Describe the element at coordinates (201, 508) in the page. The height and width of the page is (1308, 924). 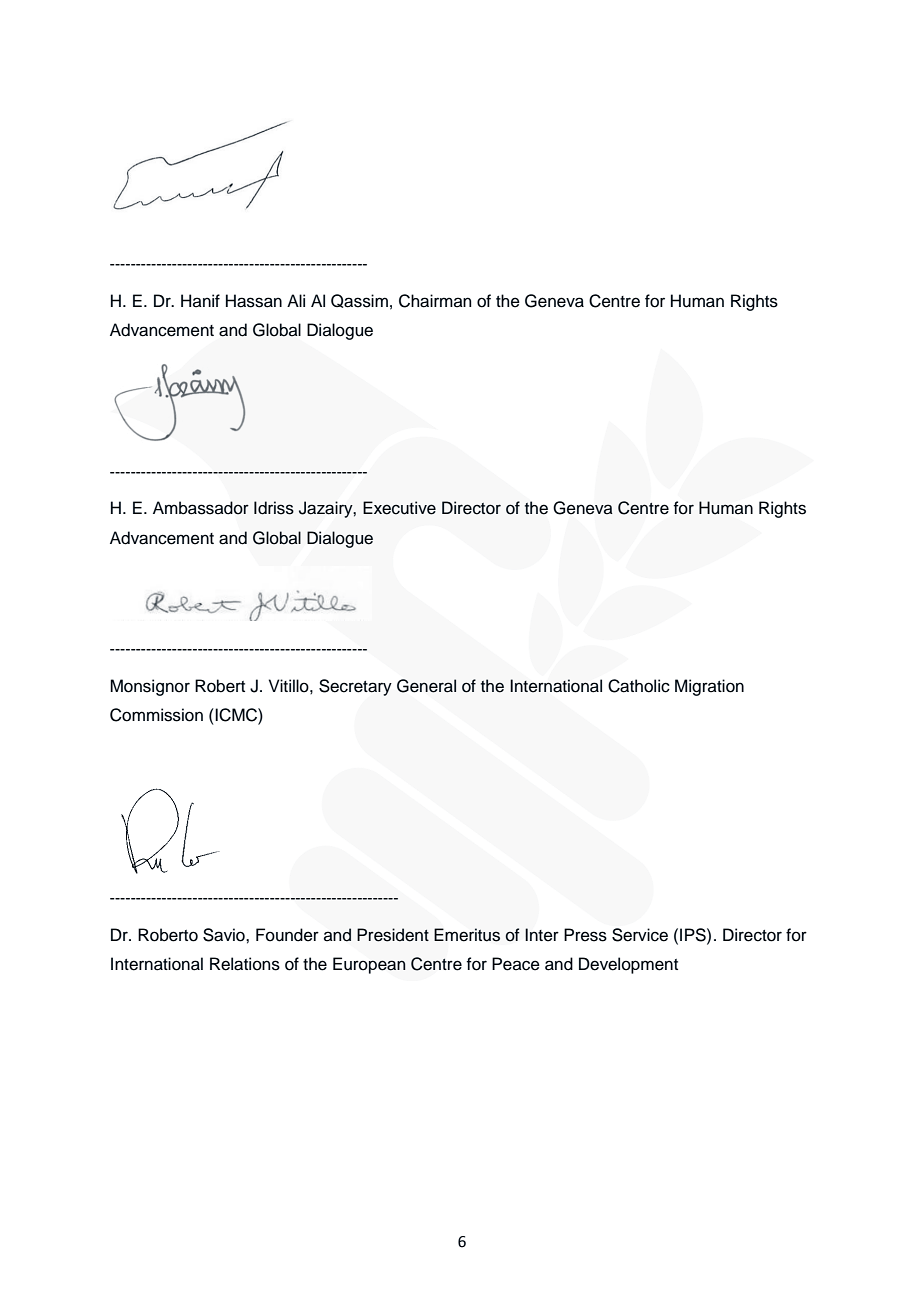
I see `Ambassador` at that location.
